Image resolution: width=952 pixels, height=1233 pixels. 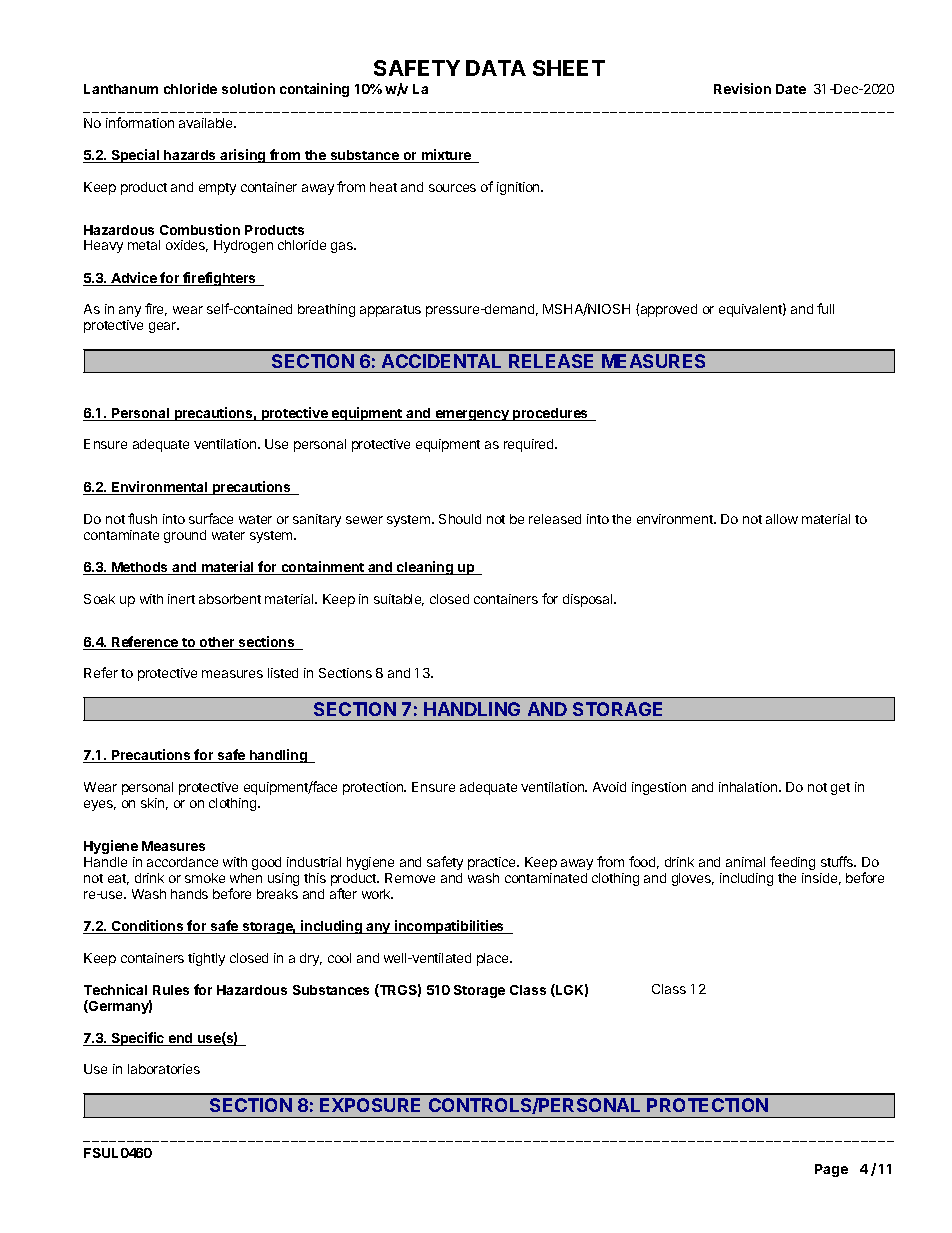 I want to click on EXPOSURE, so click(x=370, y=1105).
